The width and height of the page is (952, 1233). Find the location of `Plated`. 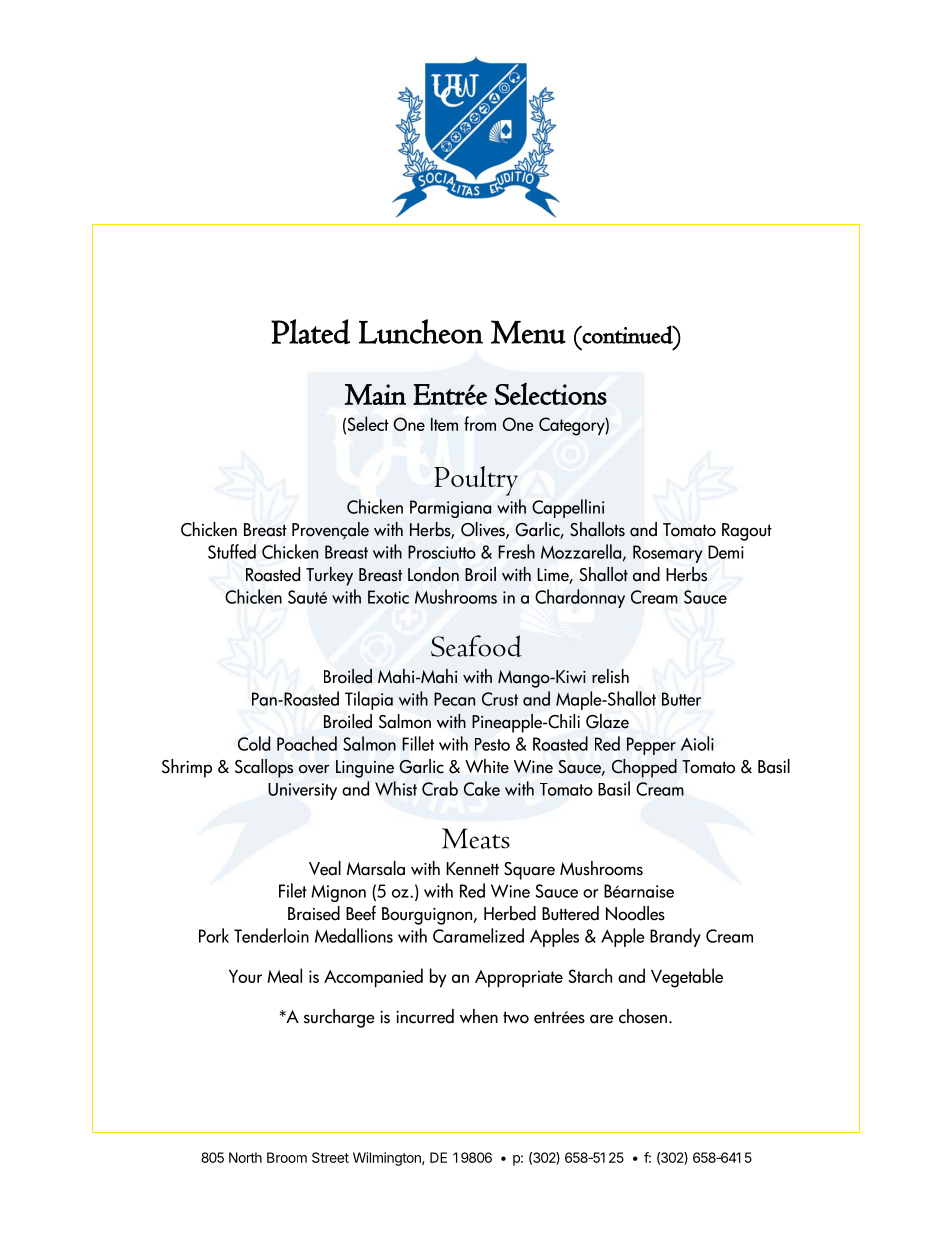

Plated is located at coordinates (310, 331).
